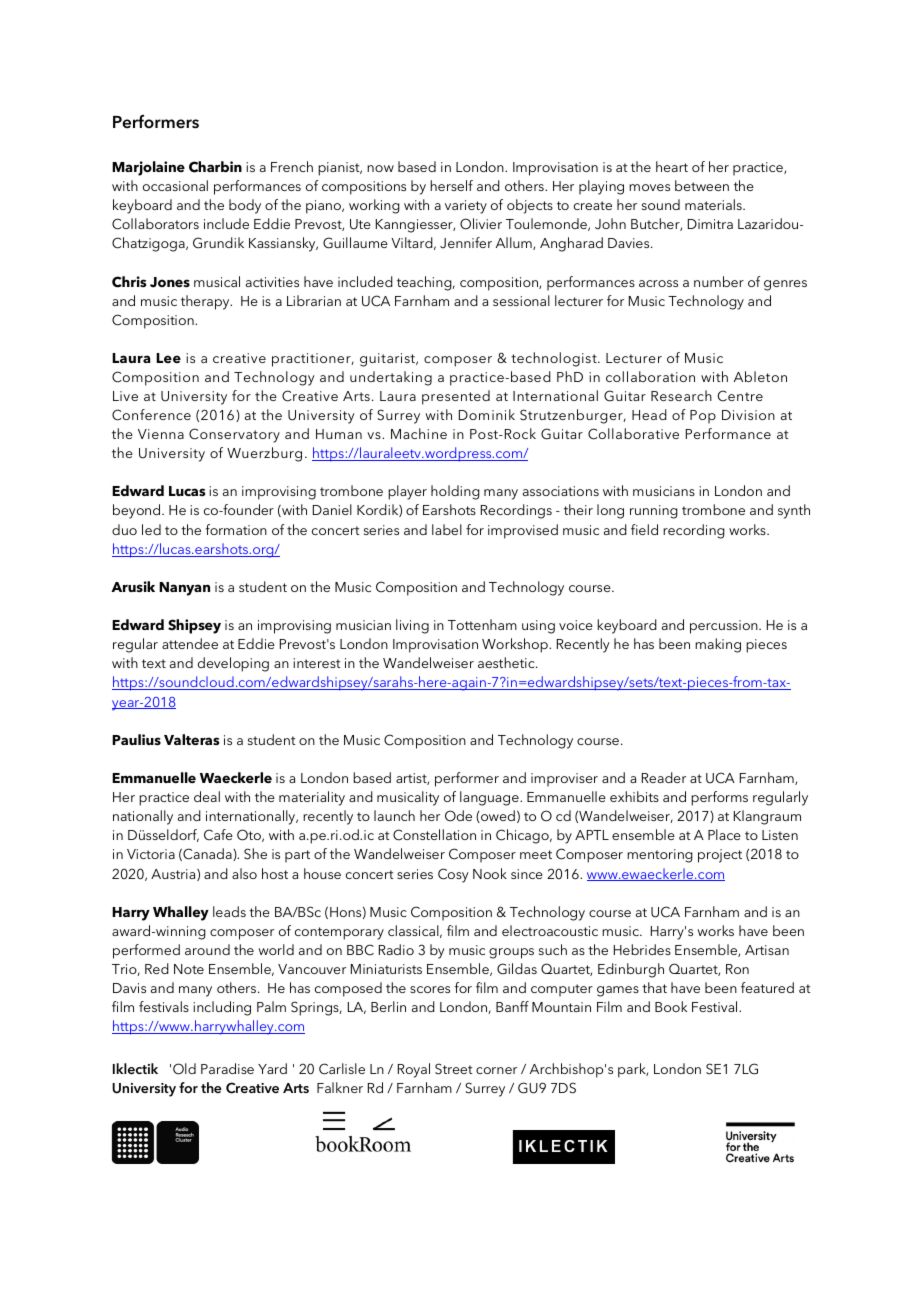  Describe the element at coordinates (654, 512) in the screenshot. I see `running` at that location.
